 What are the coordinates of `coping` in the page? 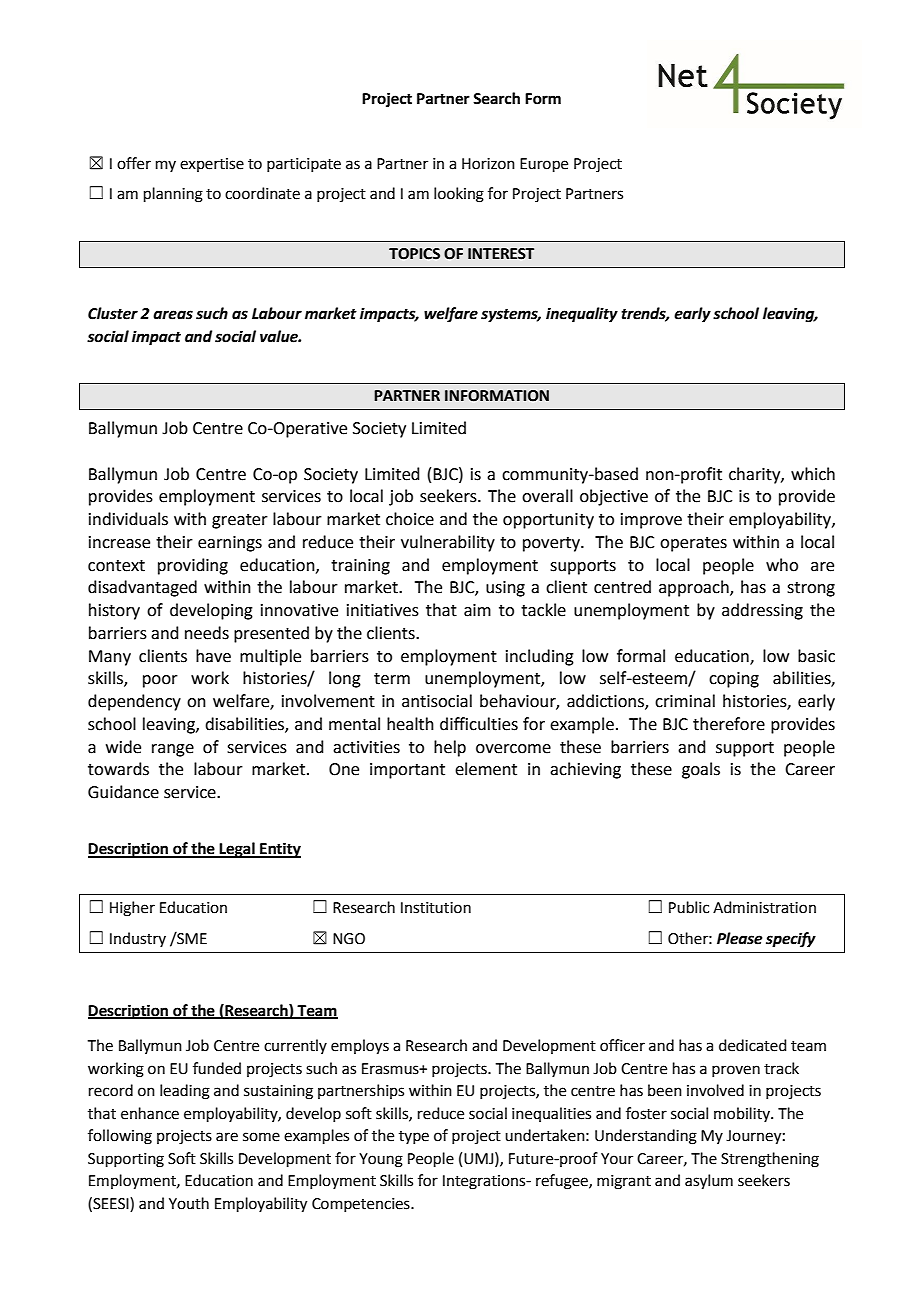 It's located at (734, 680).
